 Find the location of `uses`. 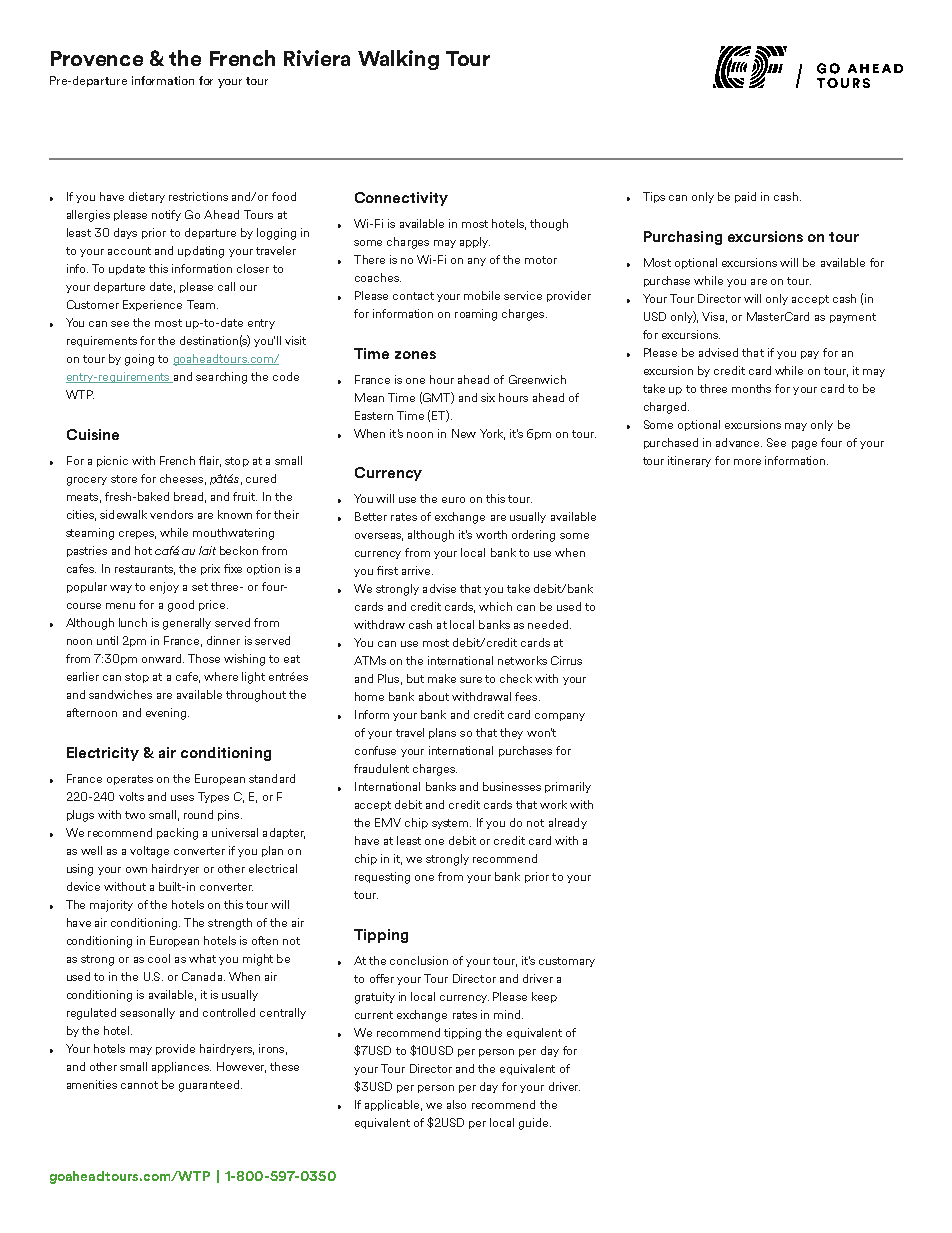

uses is located at coordinates (182, 798).
